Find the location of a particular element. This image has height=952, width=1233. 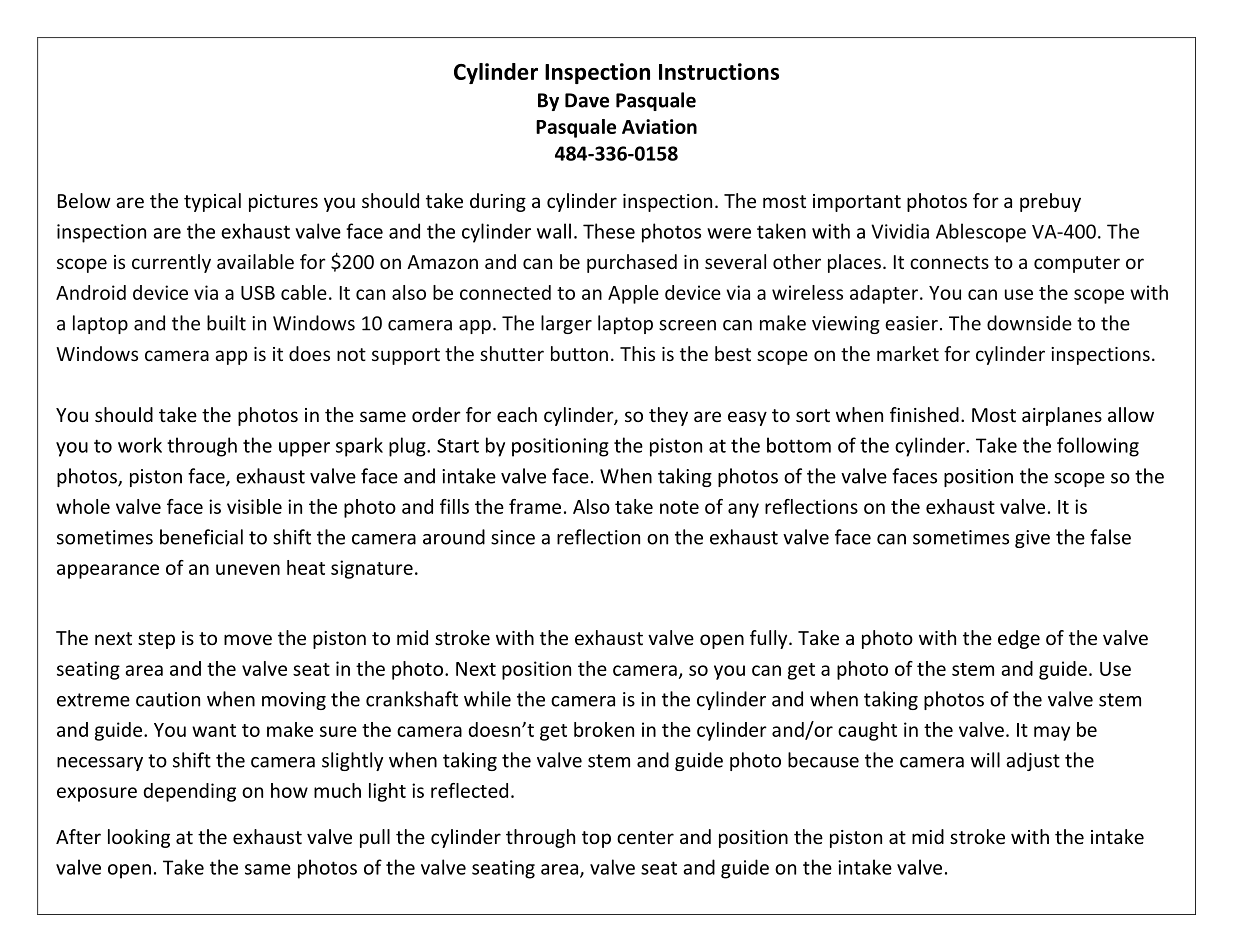

built is located at coordinates (226, 323).
